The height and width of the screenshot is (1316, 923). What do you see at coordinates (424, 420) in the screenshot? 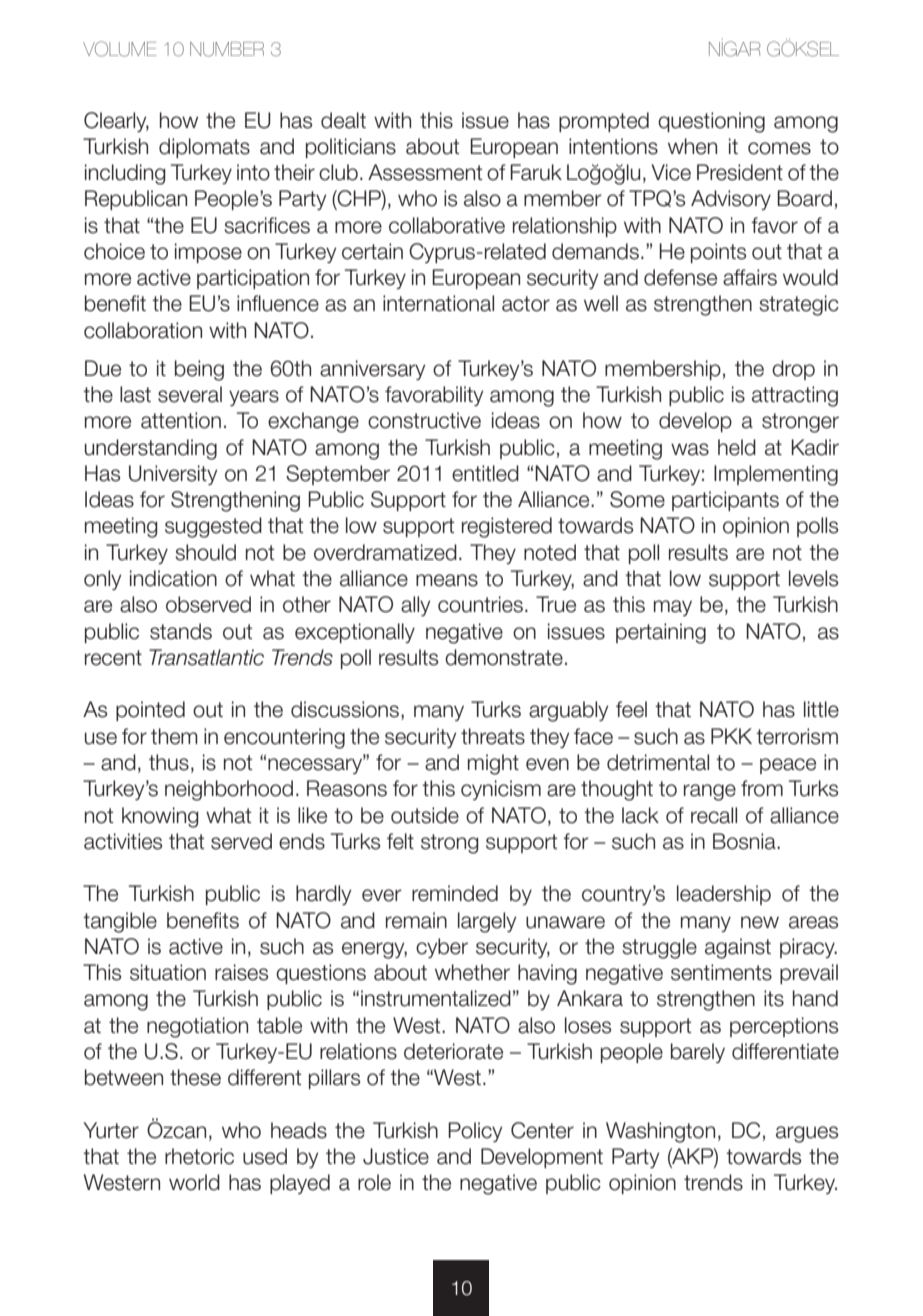
I see `constructive` at bounding box center [424, 420].
